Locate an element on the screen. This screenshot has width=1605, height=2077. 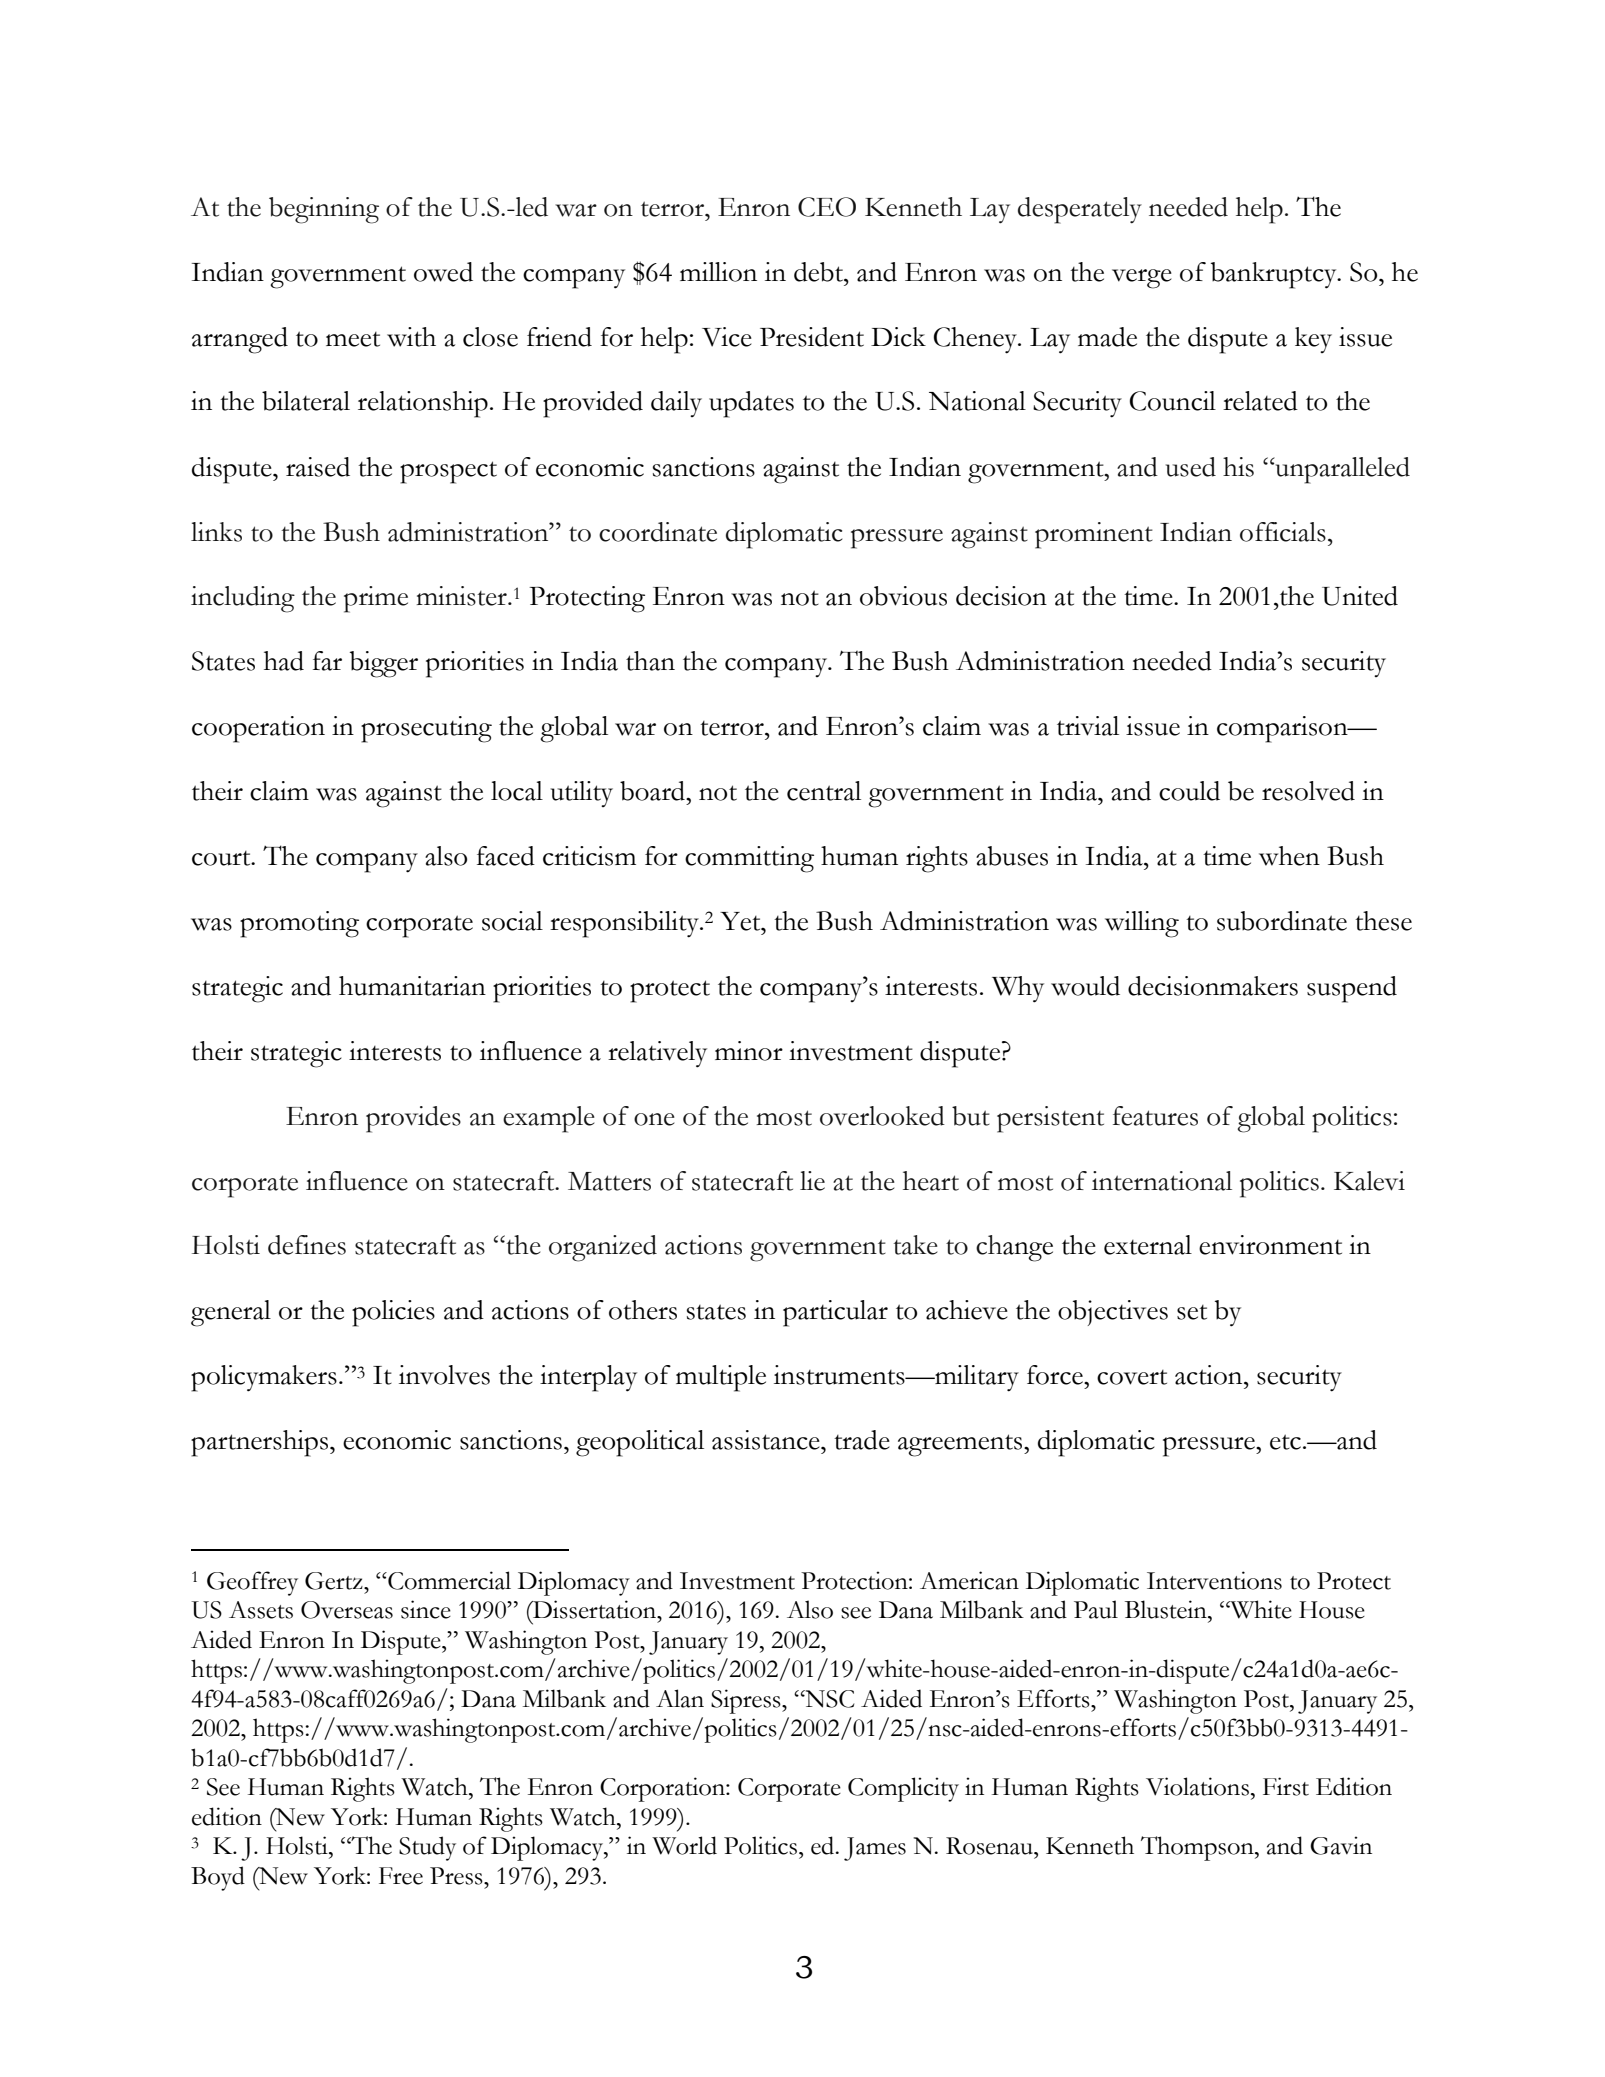
Thompson is located at coordinates (1198, 1848).
